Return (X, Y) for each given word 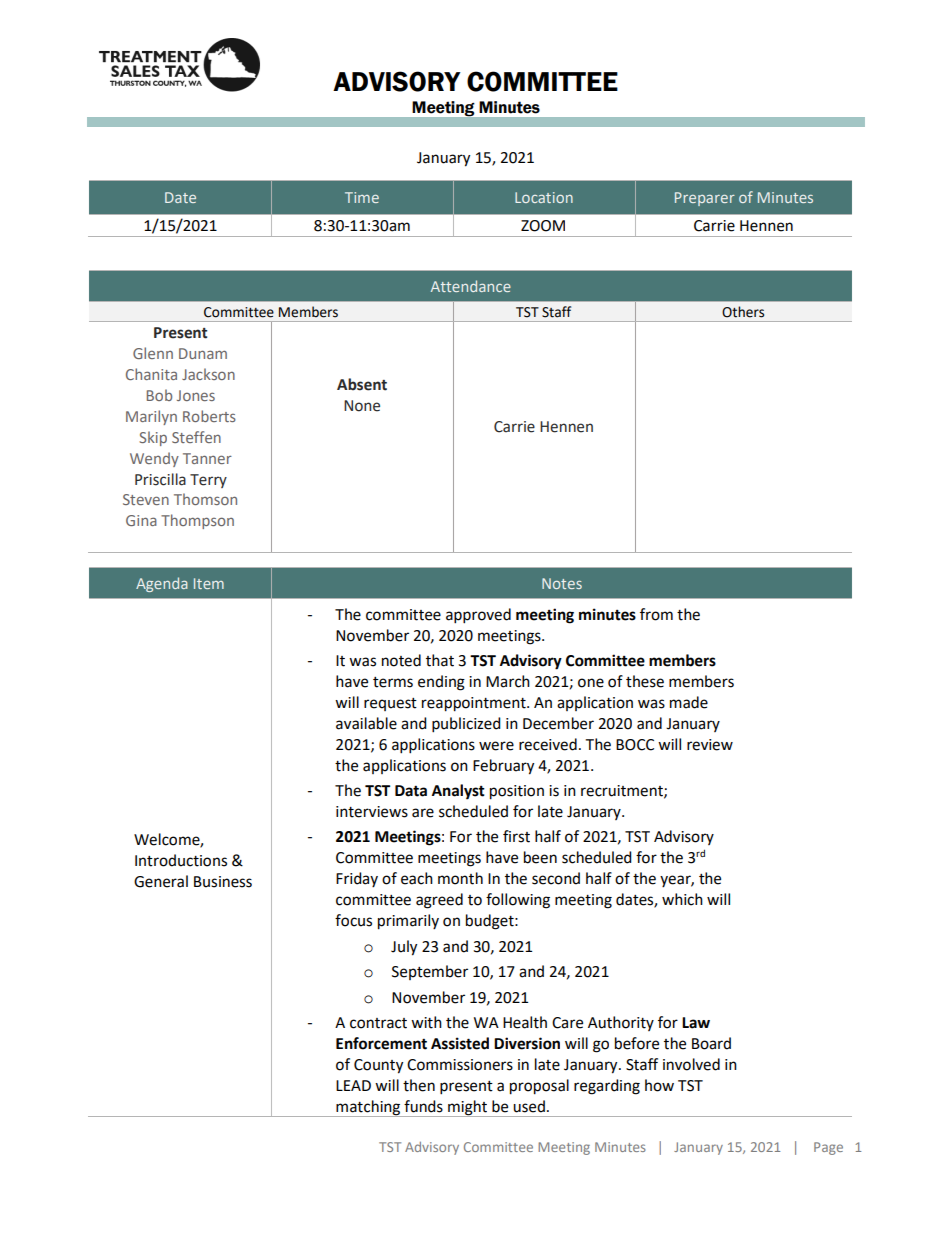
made (689, 702)
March (508, 681)
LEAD (353, 1085)
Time (362, 197)
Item (209, 583)
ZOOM (543, 226)
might (467, 1108)
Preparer (705, 199)
